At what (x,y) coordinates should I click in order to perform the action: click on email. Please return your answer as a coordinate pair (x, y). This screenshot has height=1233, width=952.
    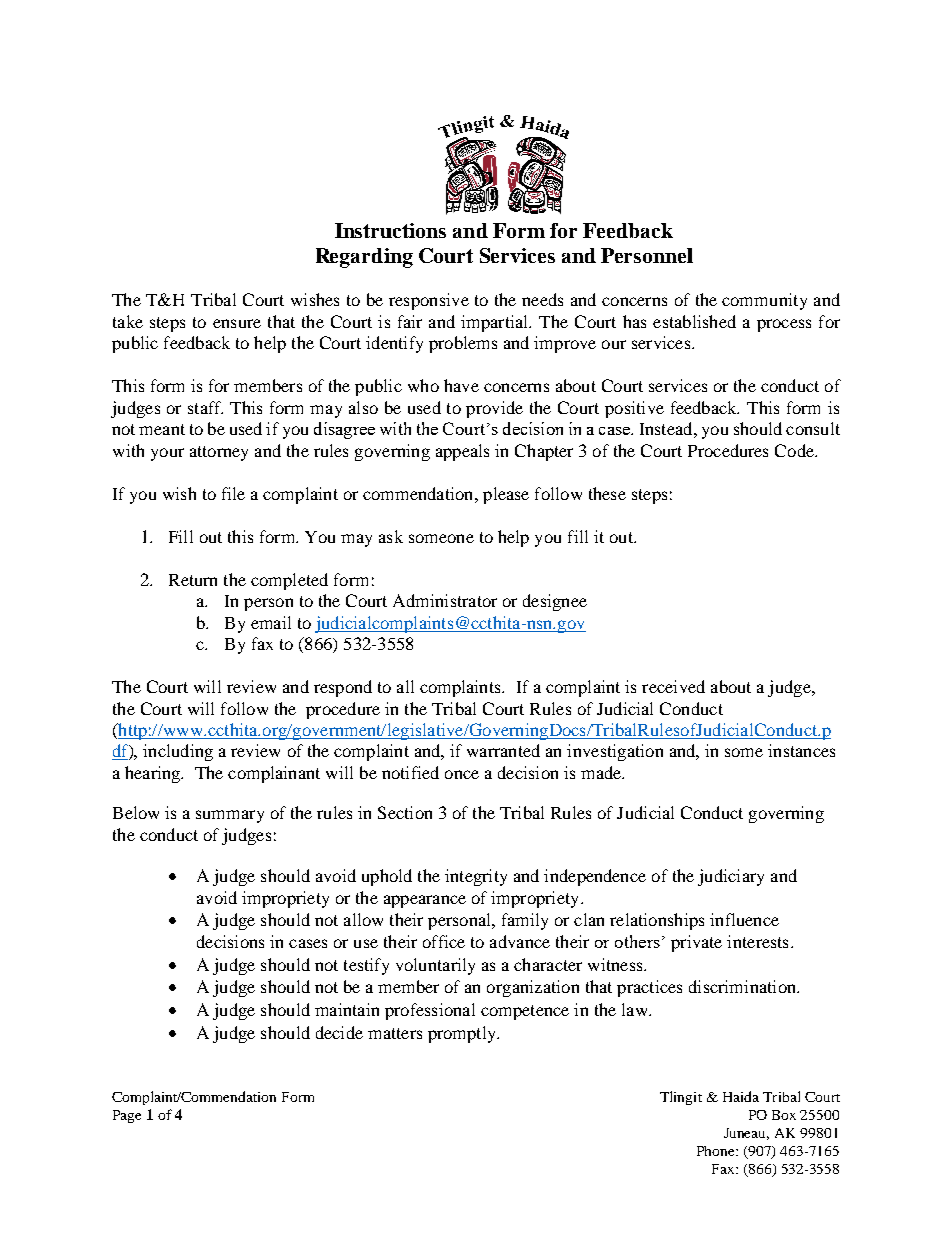
    Looking at the image, I should click on (271, 622).
